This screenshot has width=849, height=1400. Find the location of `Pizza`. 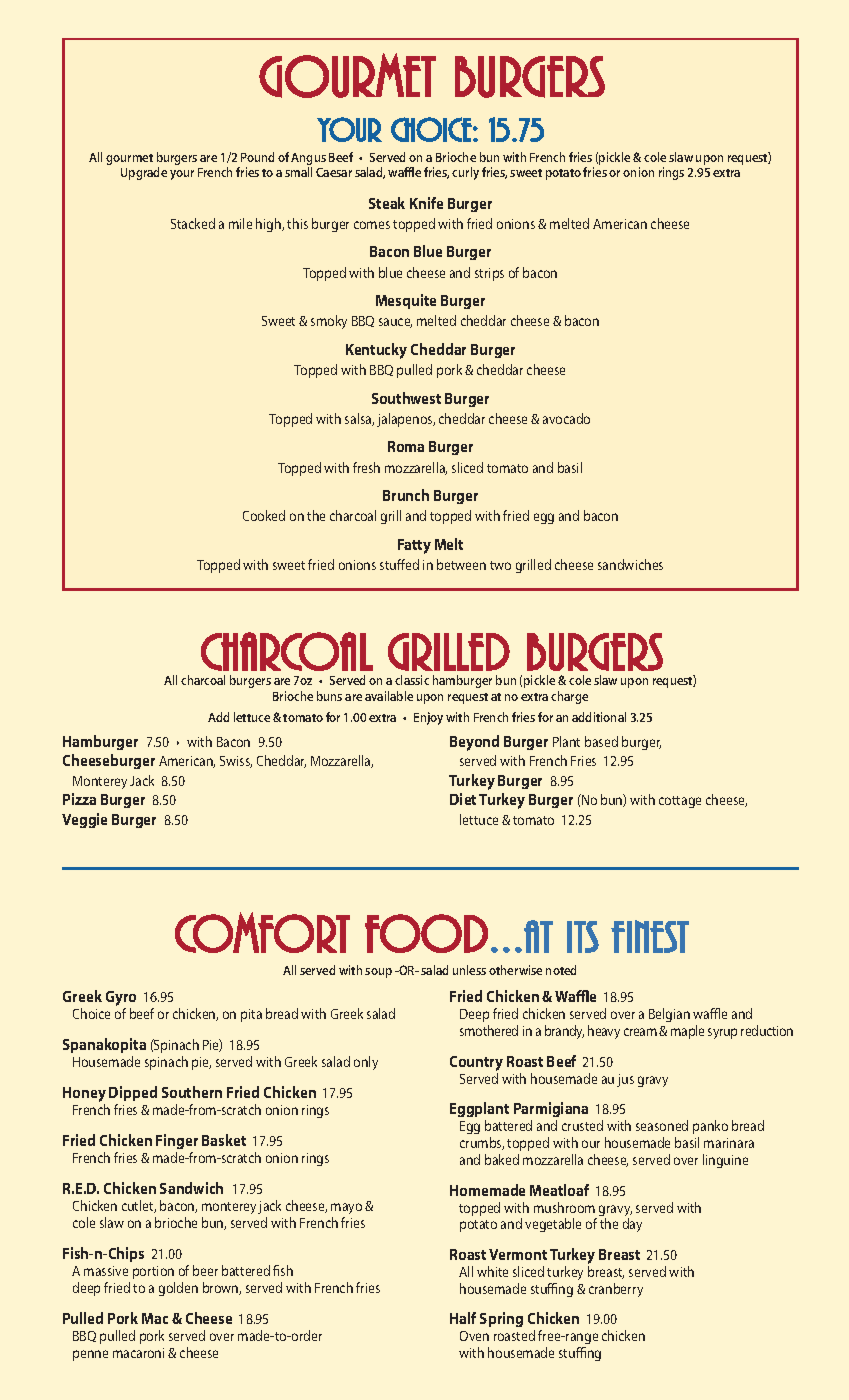

Pizza is located at coordinates (79, 799).
